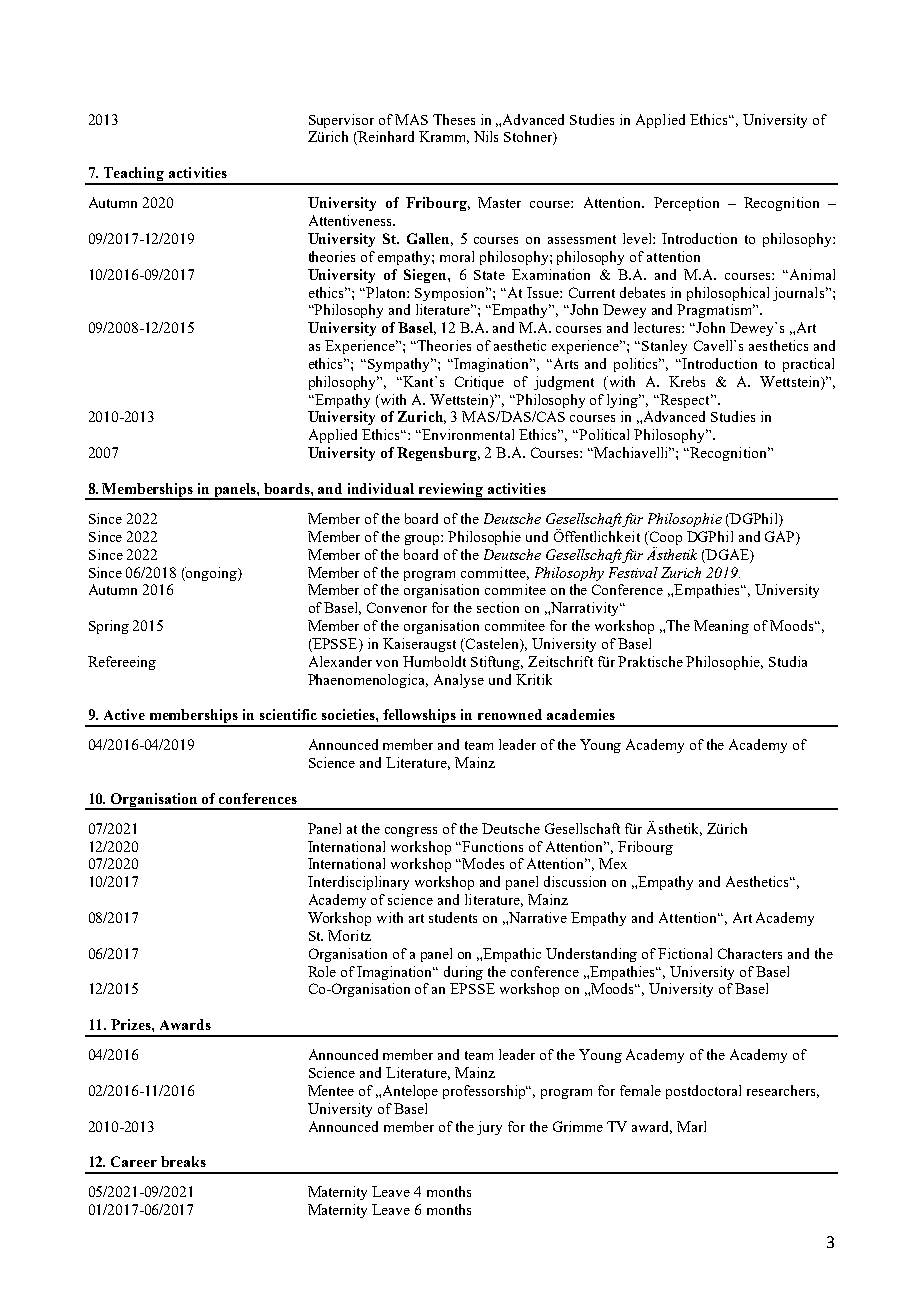 This screenshot has height=1308, width=924. Describe the element at coordinates (183, 1161) in the screenshot. I see `breaks` at that location.
